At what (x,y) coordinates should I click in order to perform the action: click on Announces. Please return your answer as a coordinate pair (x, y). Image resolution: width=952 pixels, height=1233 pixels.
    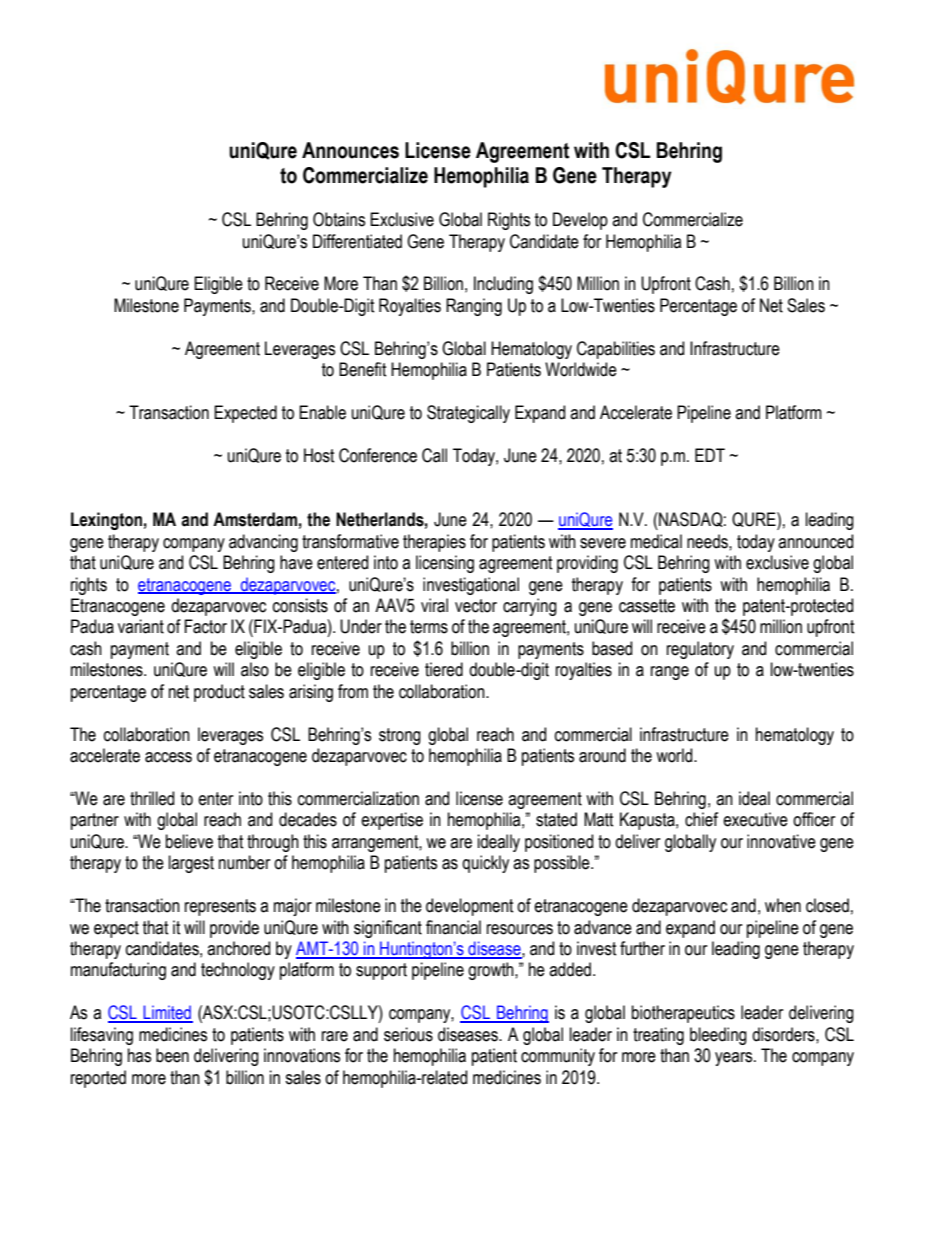
    Looking at the image, I should click on (350, 150).
